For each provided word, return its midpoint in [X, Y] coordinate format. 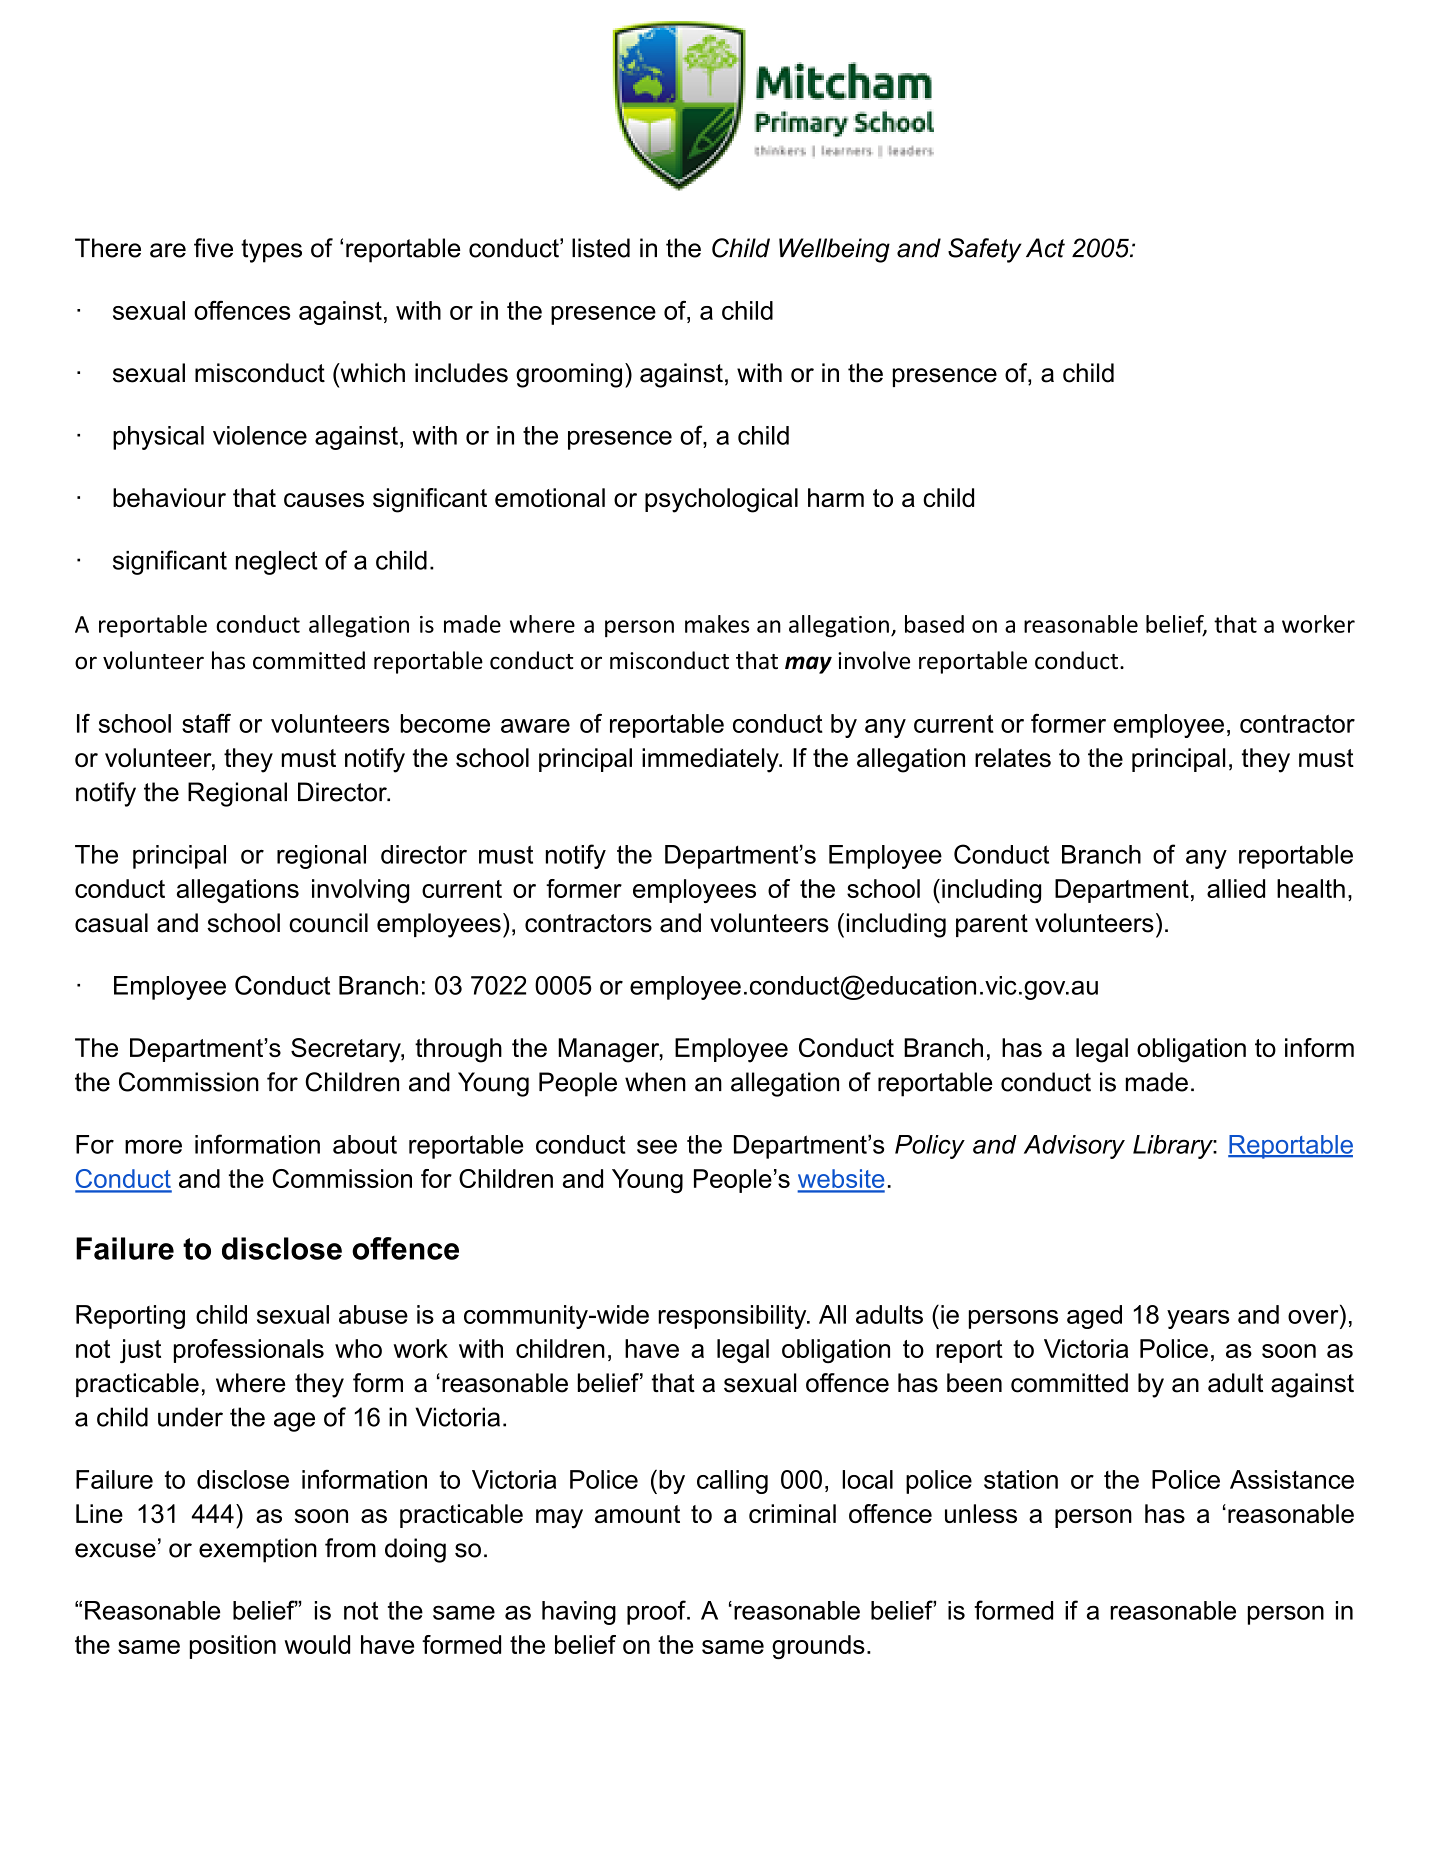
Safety [985, 250]
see [657, 1146]
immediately [711, 760]
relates [1013, 757]
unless [981, 1513]
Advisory [1074, 1147]
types [271, 251]
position [233, 1647]
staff [206, 723]
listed [601, 248]
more [153, 1146]
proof [657, 1612]
